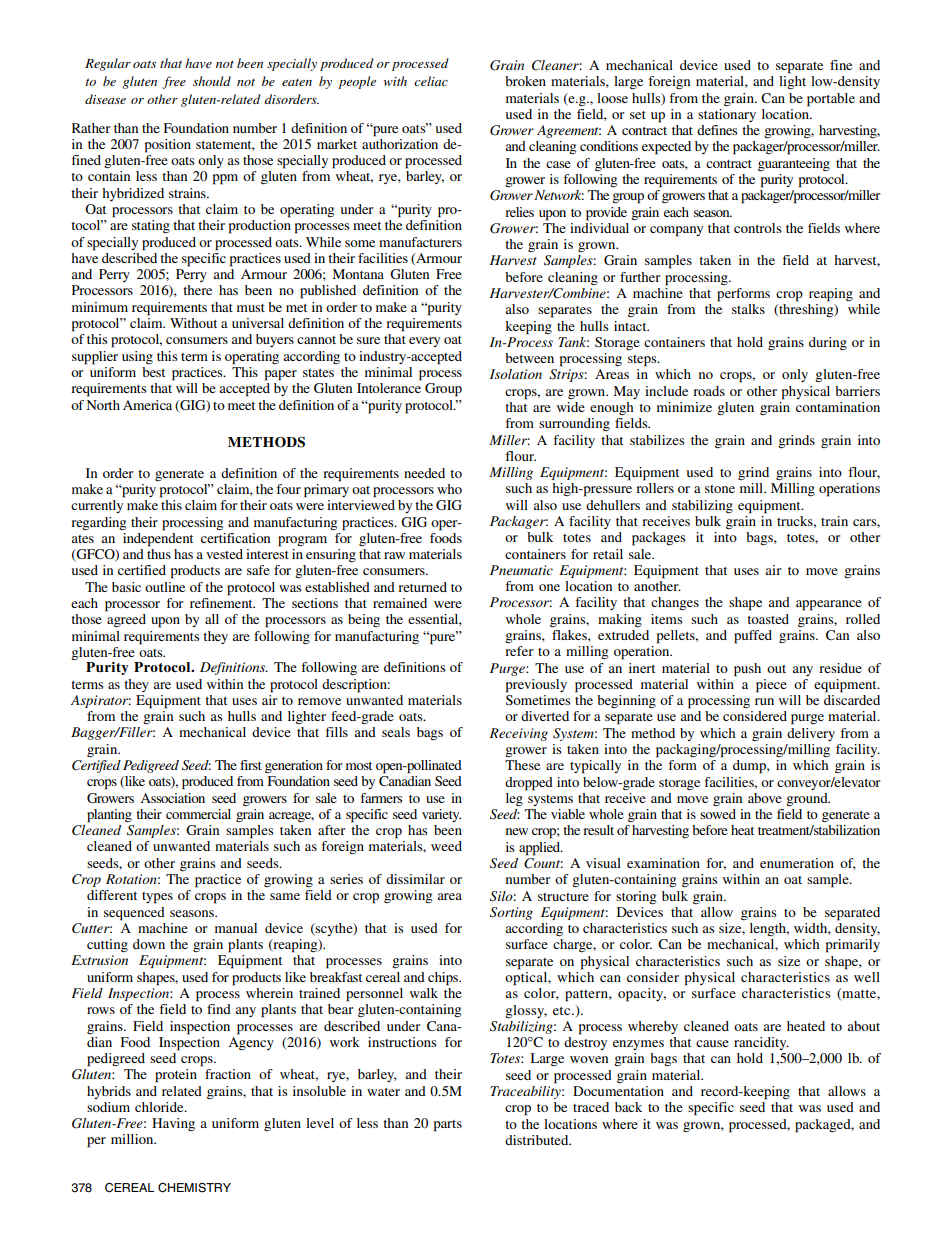 The width and height of the screenshot is (952, 1233). Describe the element at coordinates (173, 1124) in the screenshot. I see `Having` at that location.
